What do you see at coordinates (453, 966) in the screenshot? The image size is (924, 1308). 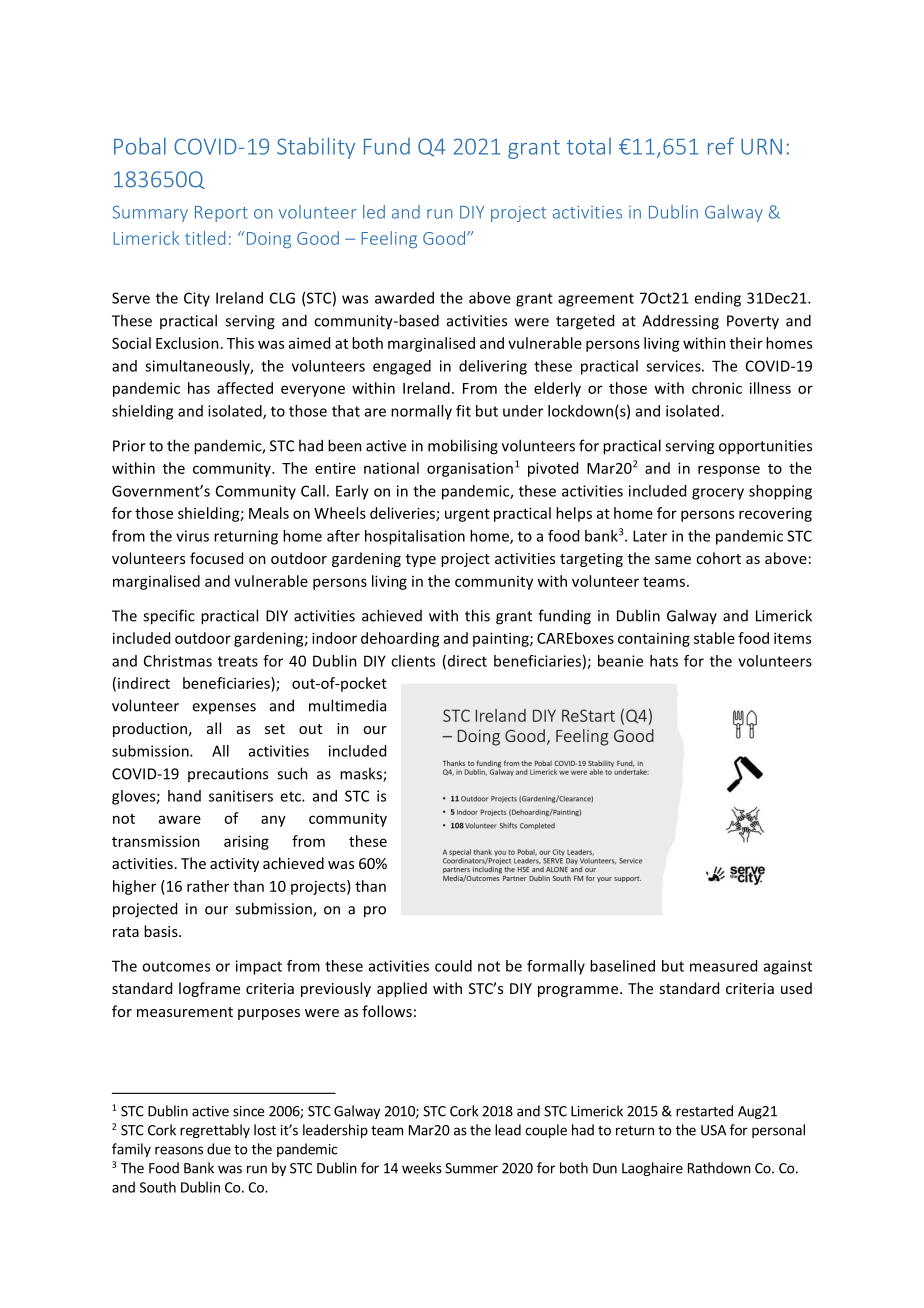 I see `could` at bounding box center [453, 966].
